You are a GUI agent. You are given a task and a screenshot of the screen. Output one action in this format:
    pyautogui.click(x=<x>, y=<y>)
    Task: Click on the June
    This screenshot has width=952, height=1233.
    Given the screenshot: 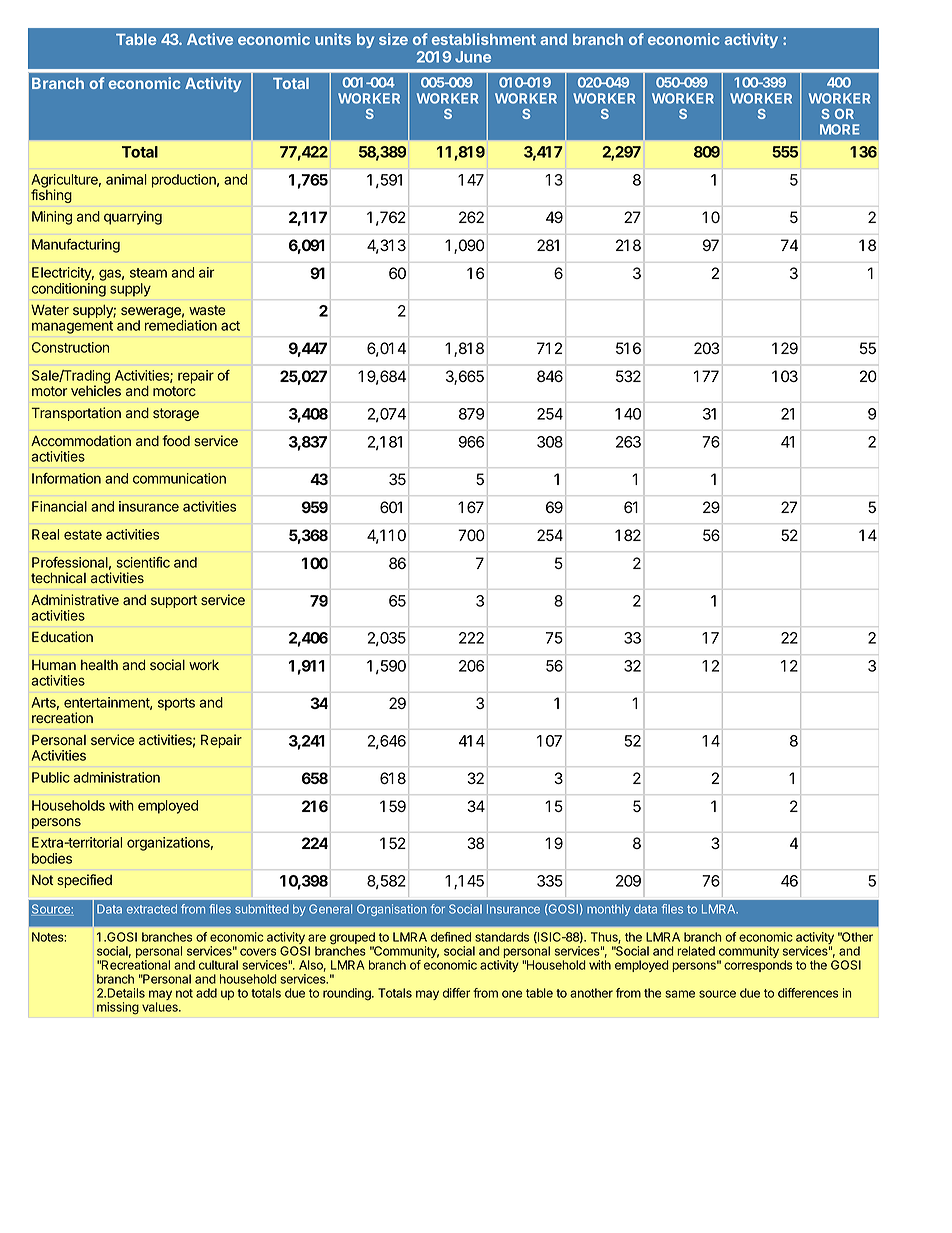 What is the action you would take?
    pyautogui.click(x=473, y=57)
